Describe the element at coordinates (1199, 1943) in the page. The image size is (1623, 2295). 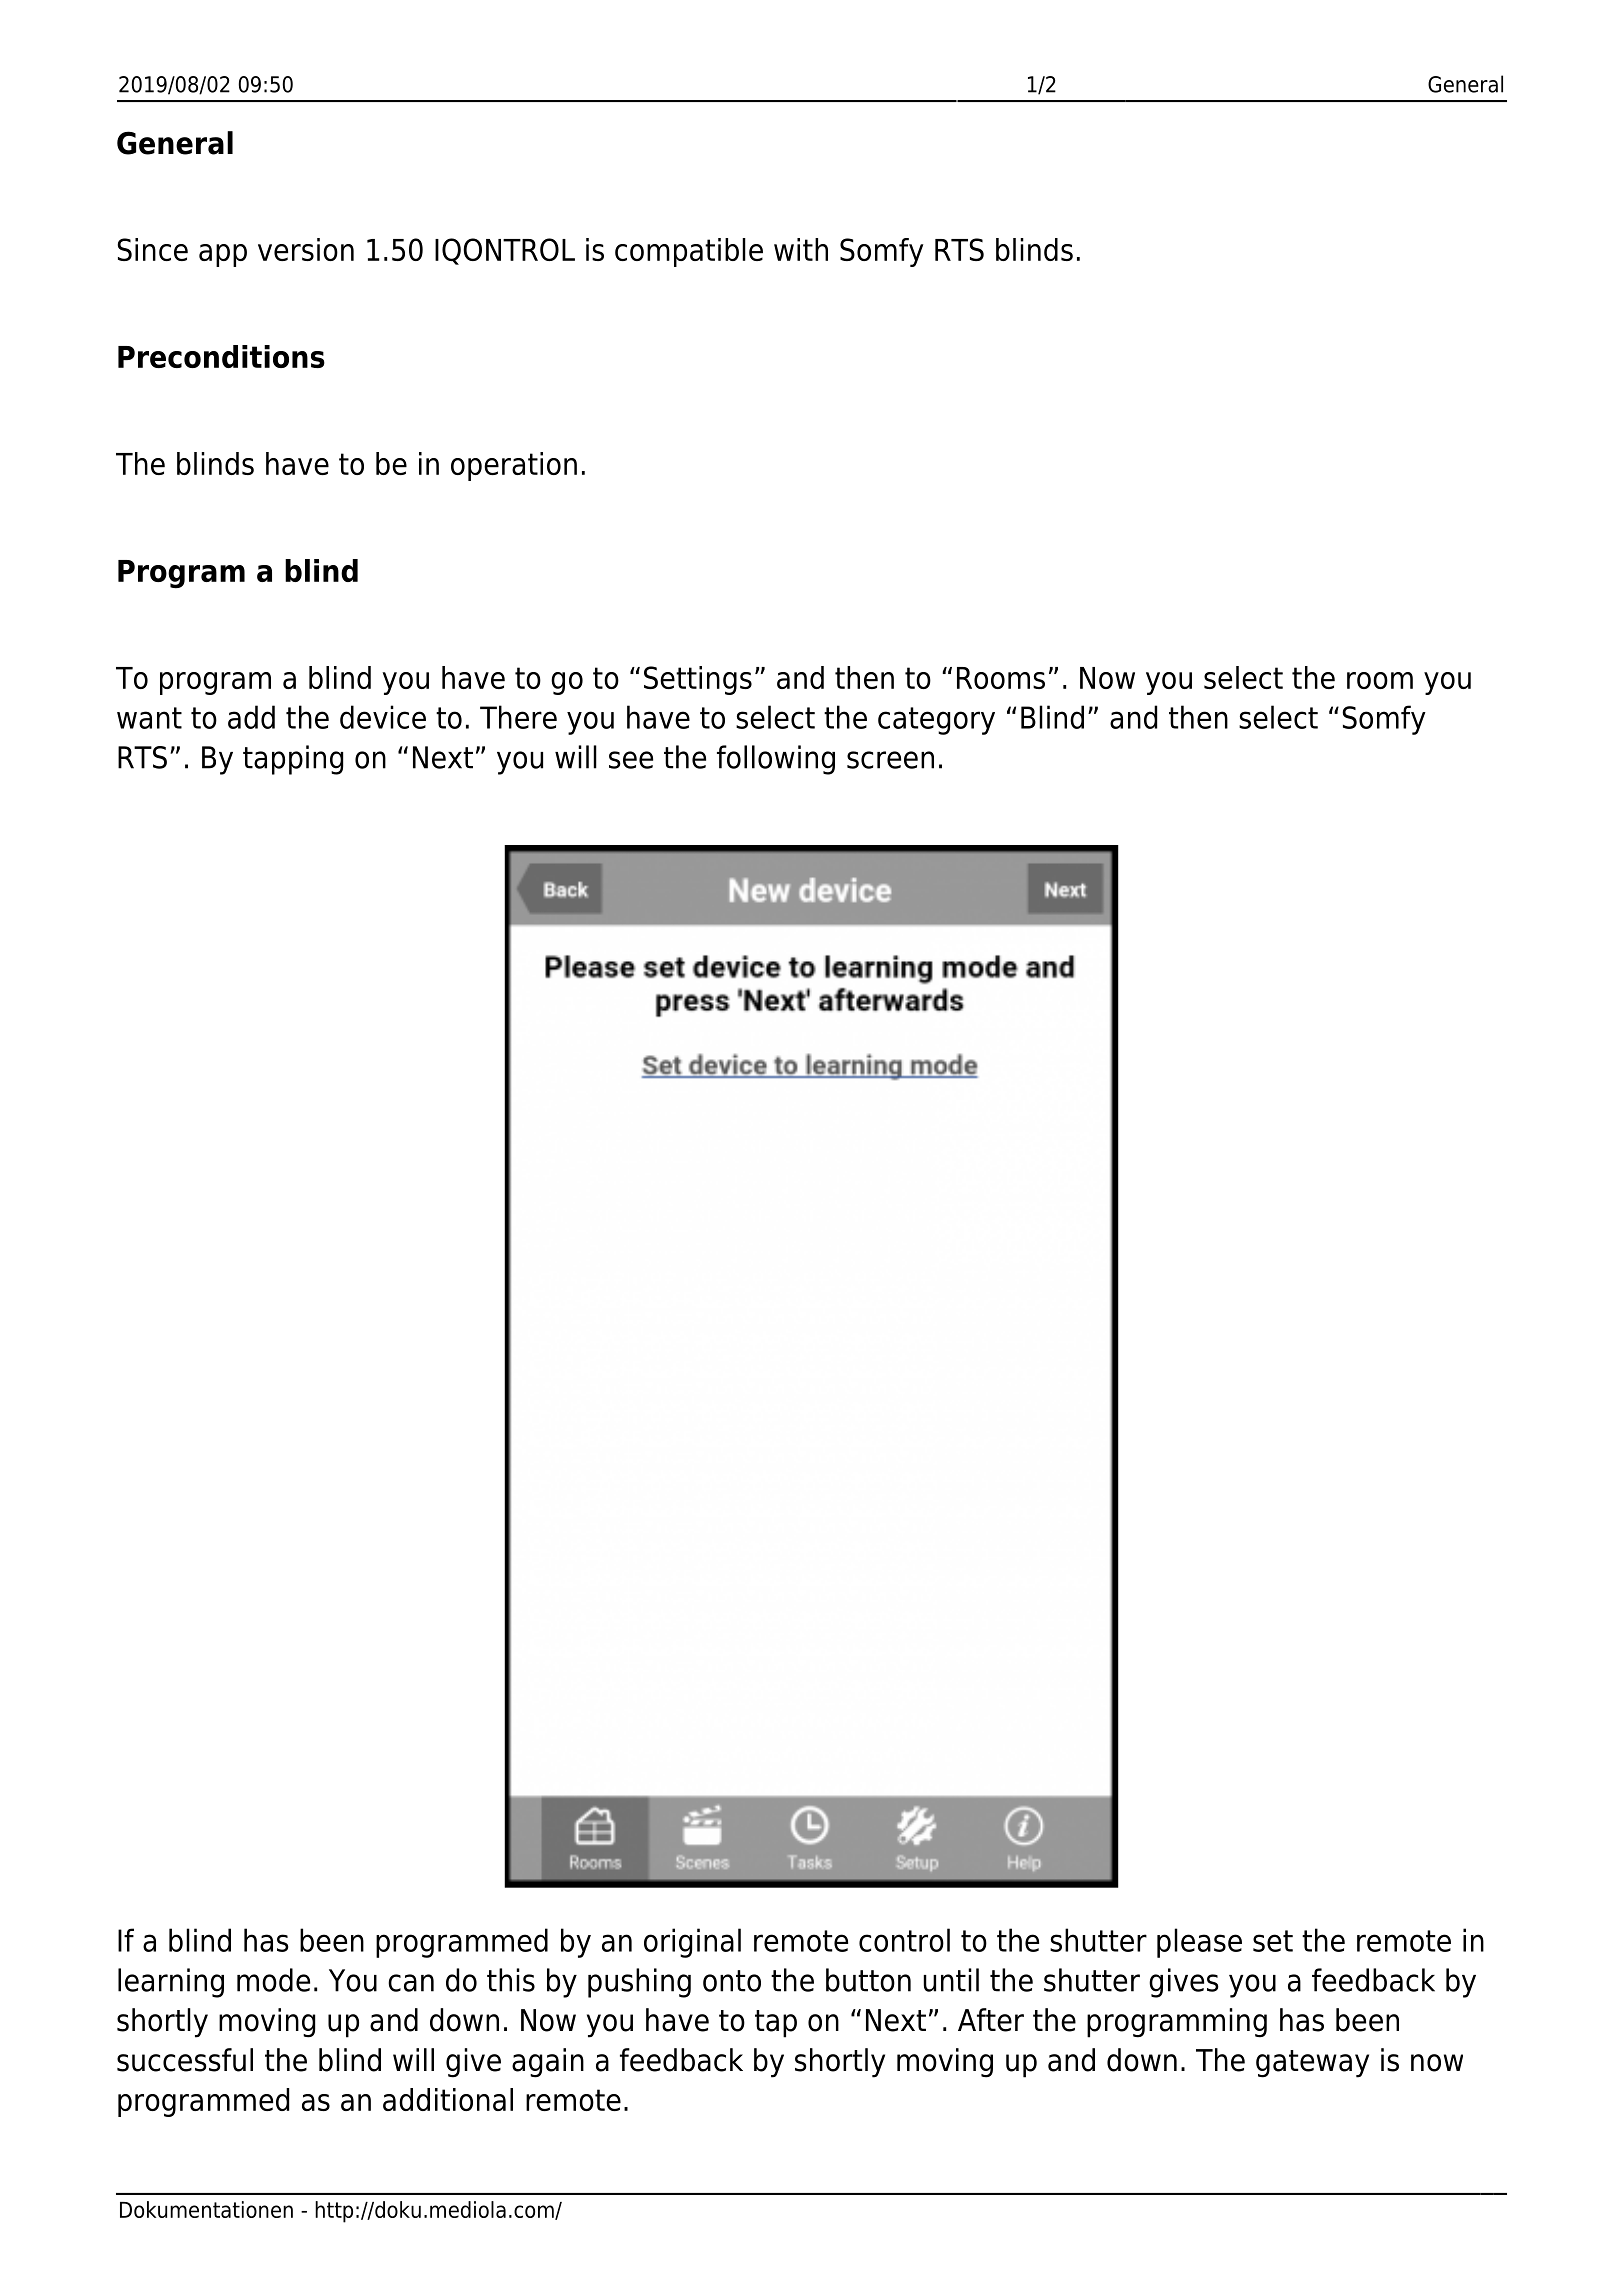
I see `please` at that location.
